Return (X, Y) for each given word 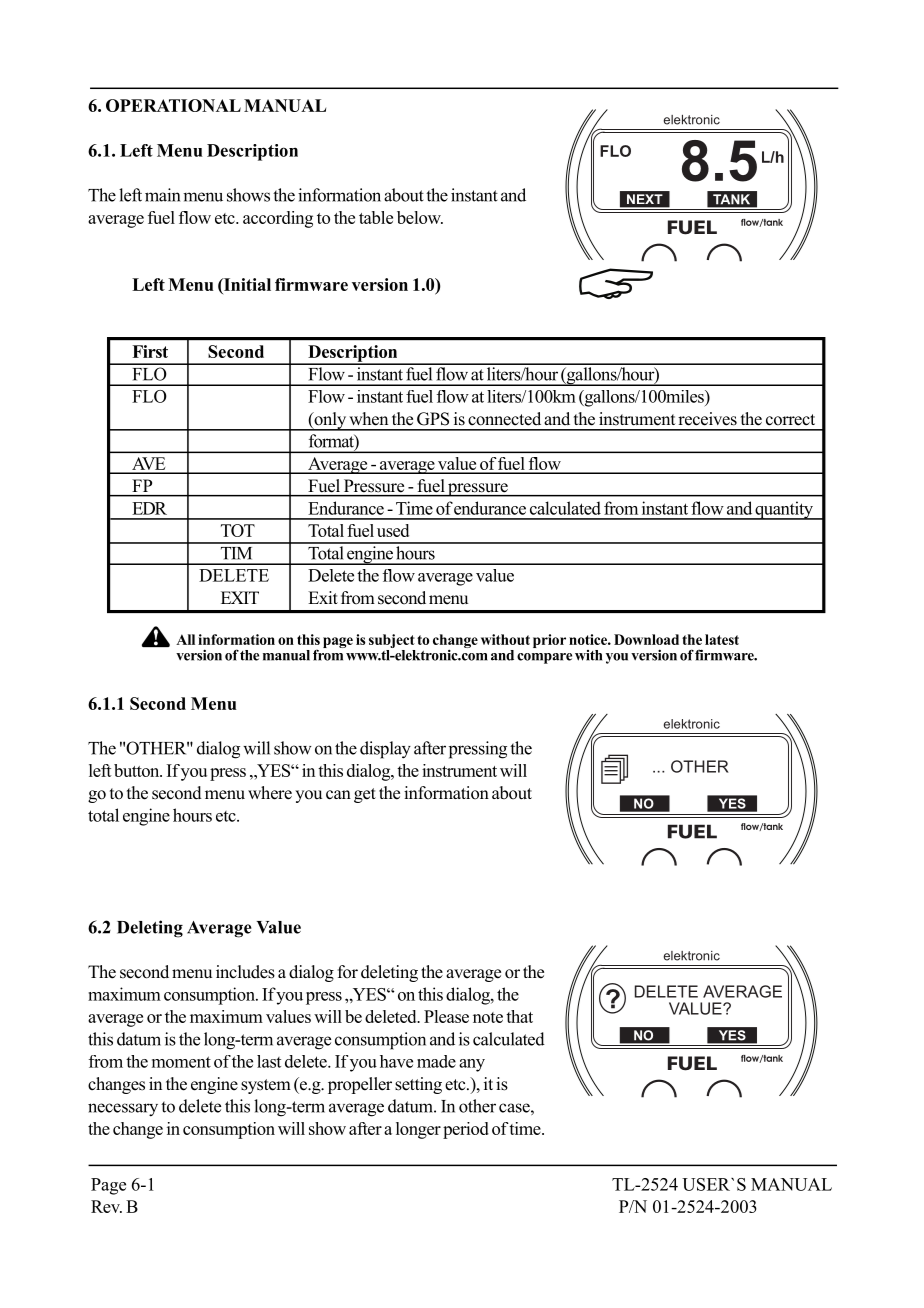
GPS (433, 419)
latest (722, 639)
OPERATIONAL (173, 105)
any (472, 1065)
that (519, 1016)
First (150, 351)
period (466, 1130)
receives (707, 419)
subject (392, 642)
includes (245, 972)
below (420, 217)
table (376, 217)
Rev (106, 1206)
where (270, 793)
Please (446, 1016)
